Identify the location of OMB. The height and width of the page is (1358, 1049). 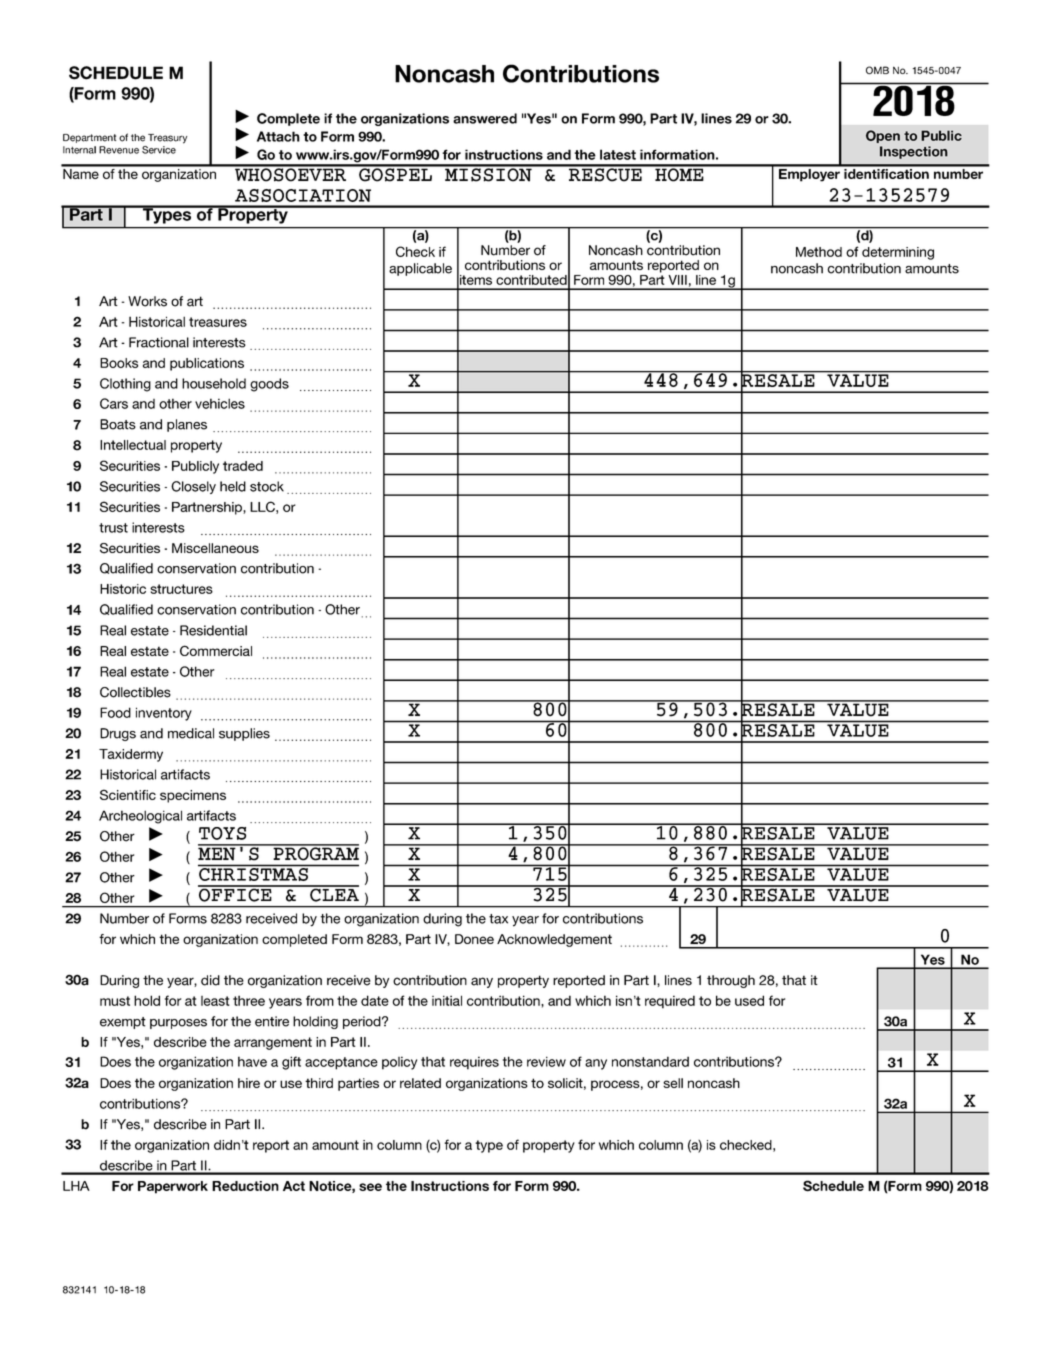
(877, 70).
